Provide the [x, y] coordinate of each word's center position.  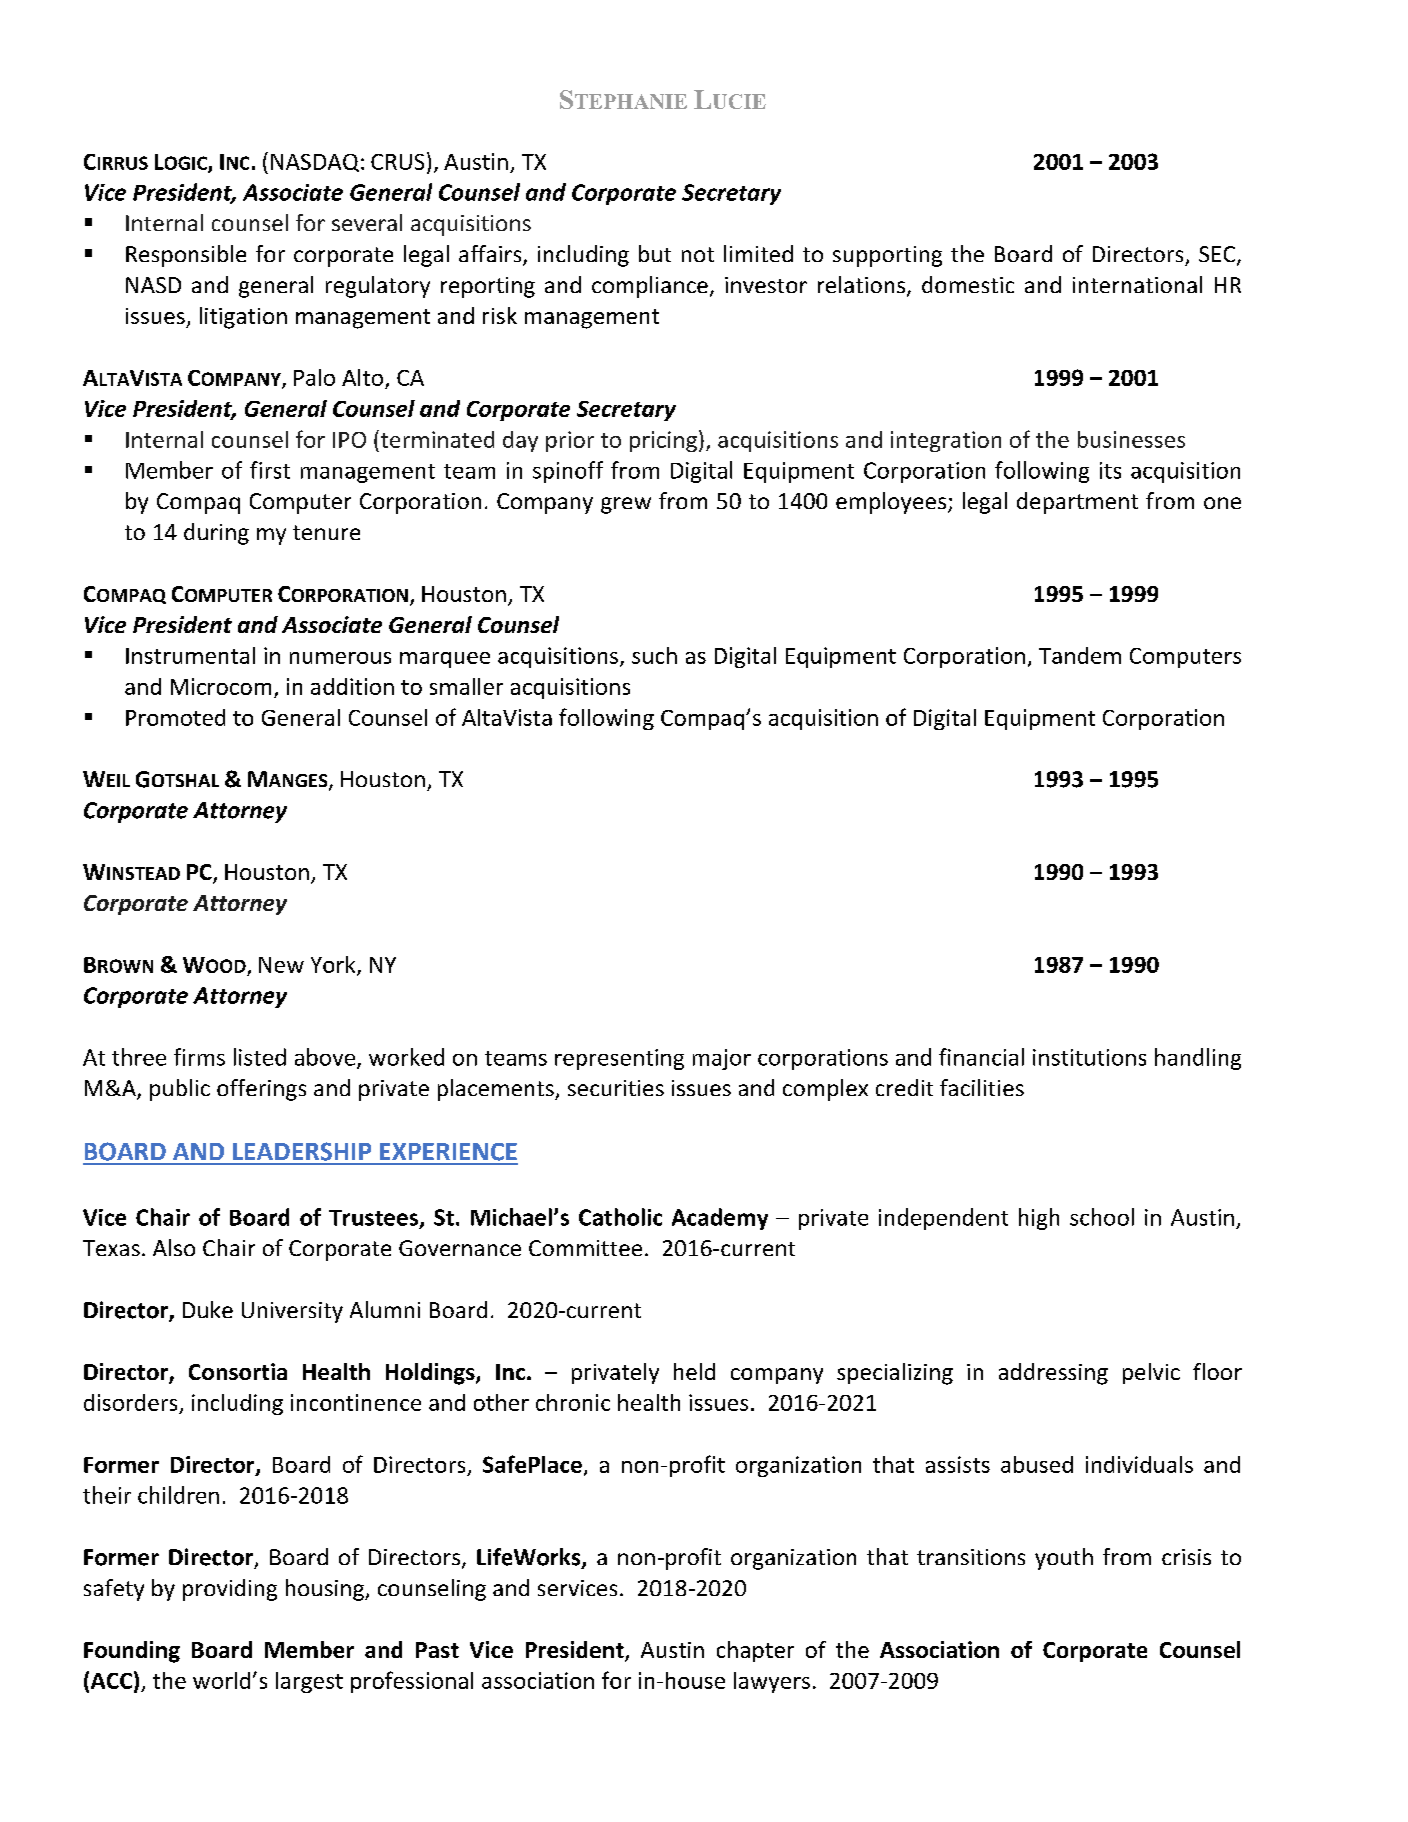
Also [174, 1247]
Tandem [1080, 655]
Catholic [620, 1217]
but [655, 253]
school [1102, 1217]
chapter [755, 1651]
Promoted [175, 717]
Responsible [186, 256]
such [654, 655]
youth [1064, 1559]
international [1137, 284]
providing [230, 1590]
